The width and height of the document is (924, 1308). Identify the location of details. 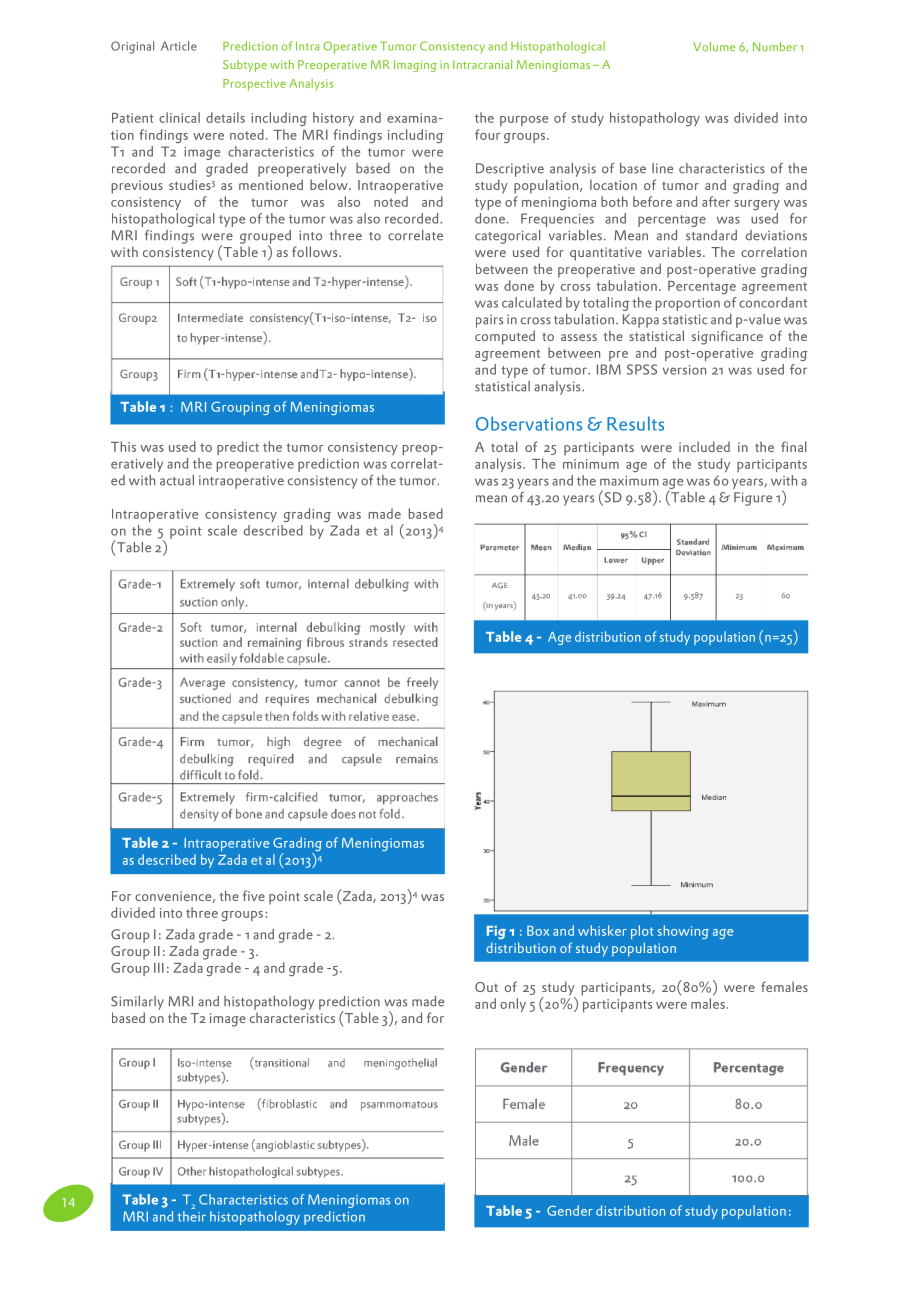
(225, 117).
